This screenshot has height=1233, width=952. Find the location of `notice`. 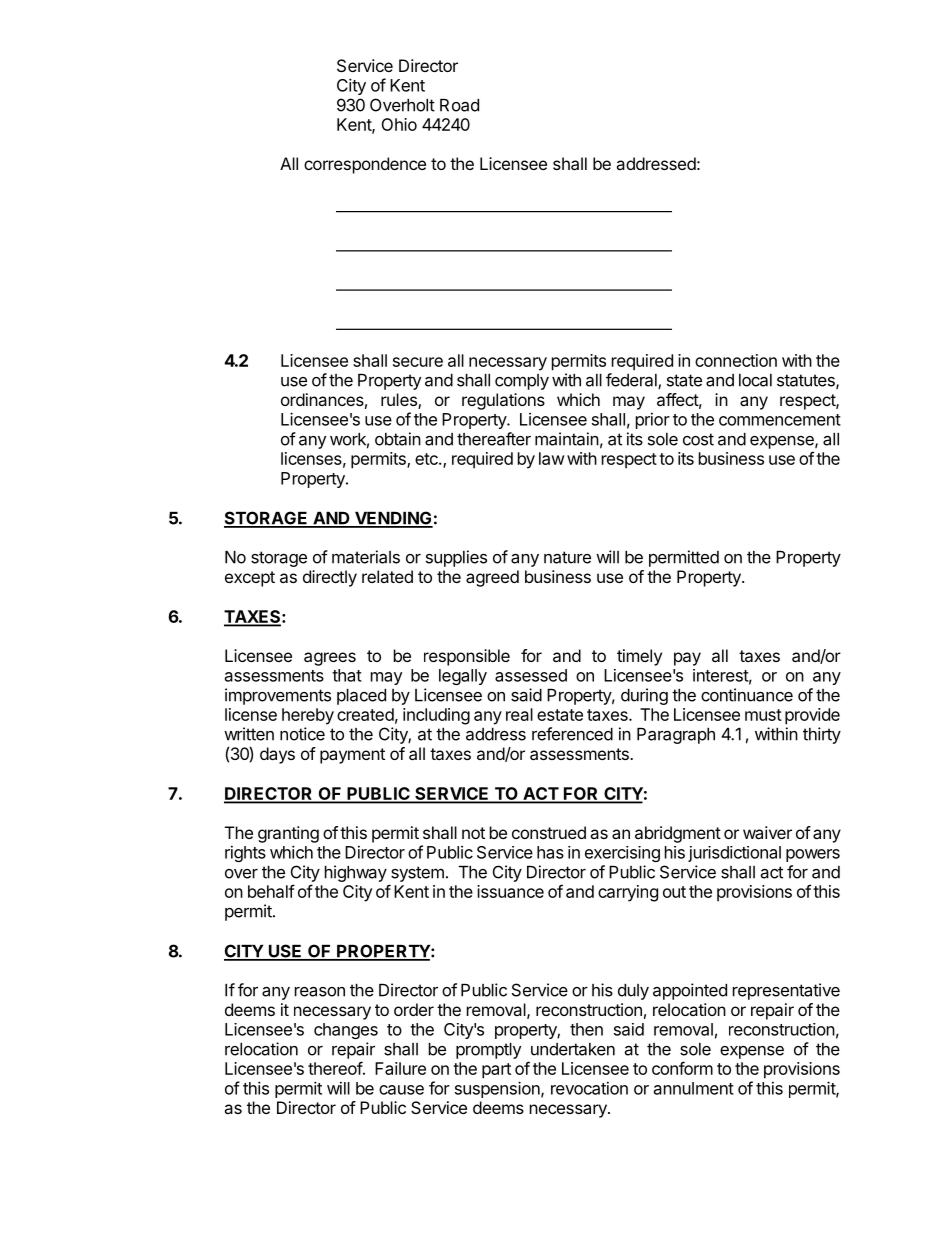

notice is located at coordinates (302, 734).
